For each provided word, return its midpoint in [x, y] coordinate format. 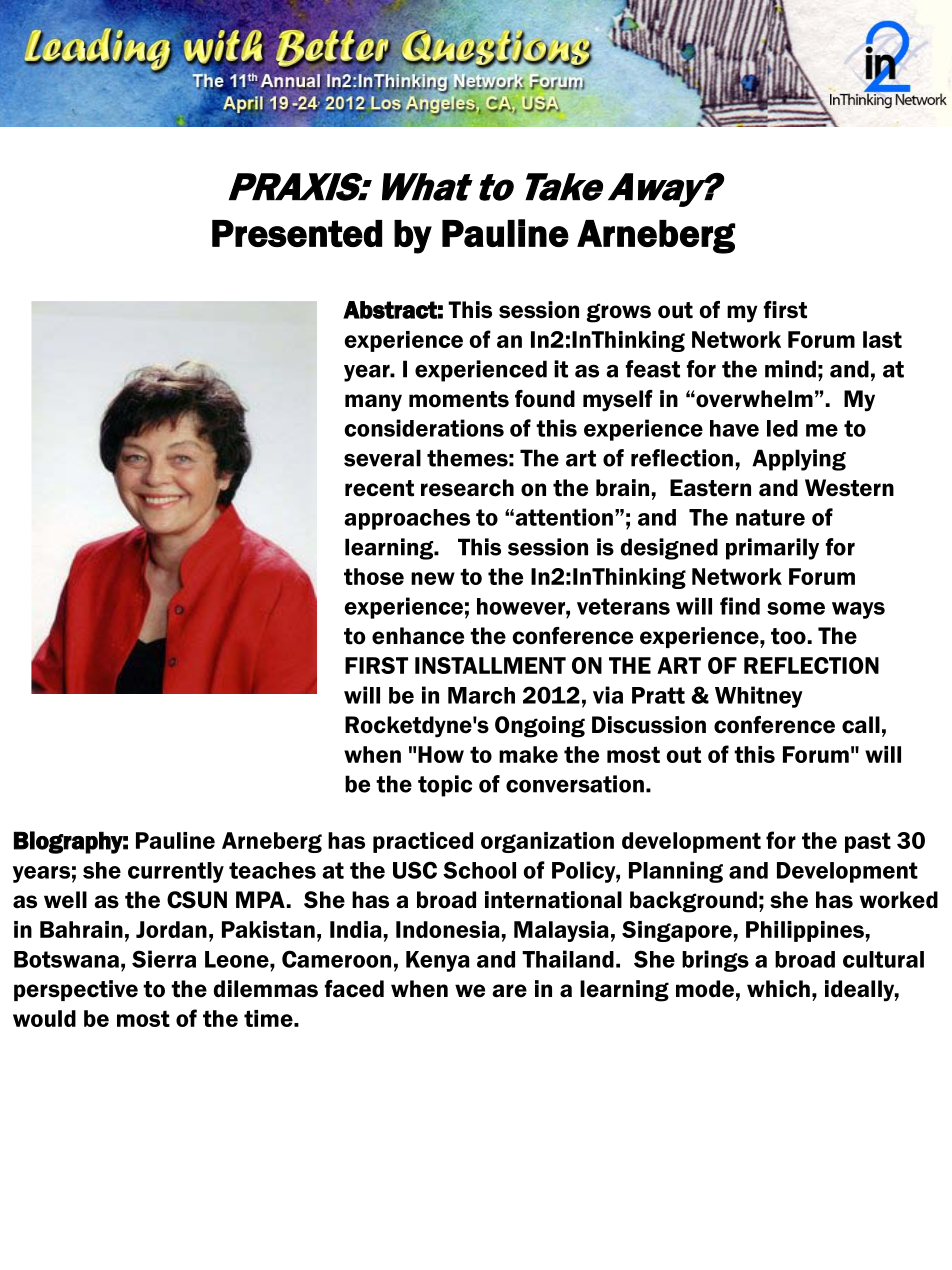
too [788, 636]
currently [176, 872]
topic [445, 786]
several [382, 458]
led [782, 428]
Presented [297, 233]
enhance [418, 636]
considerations [424, 428]
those [374, 576]
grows [618, 313]
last [882, 339]
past [868, 842]
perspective [76, 990]
